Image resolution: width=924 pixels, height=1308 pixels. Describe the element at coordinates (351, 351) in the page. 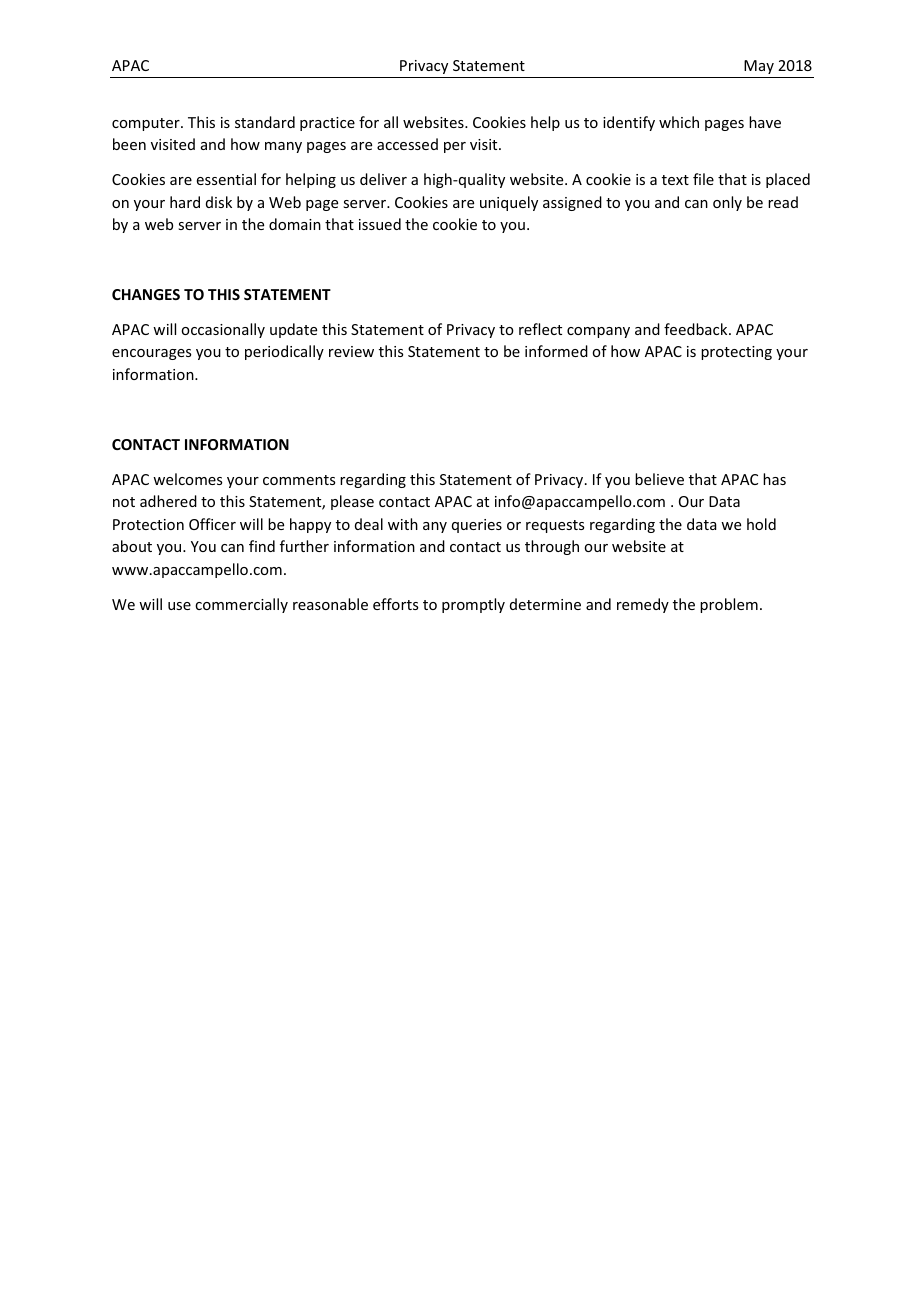

I see `review` at that location.
